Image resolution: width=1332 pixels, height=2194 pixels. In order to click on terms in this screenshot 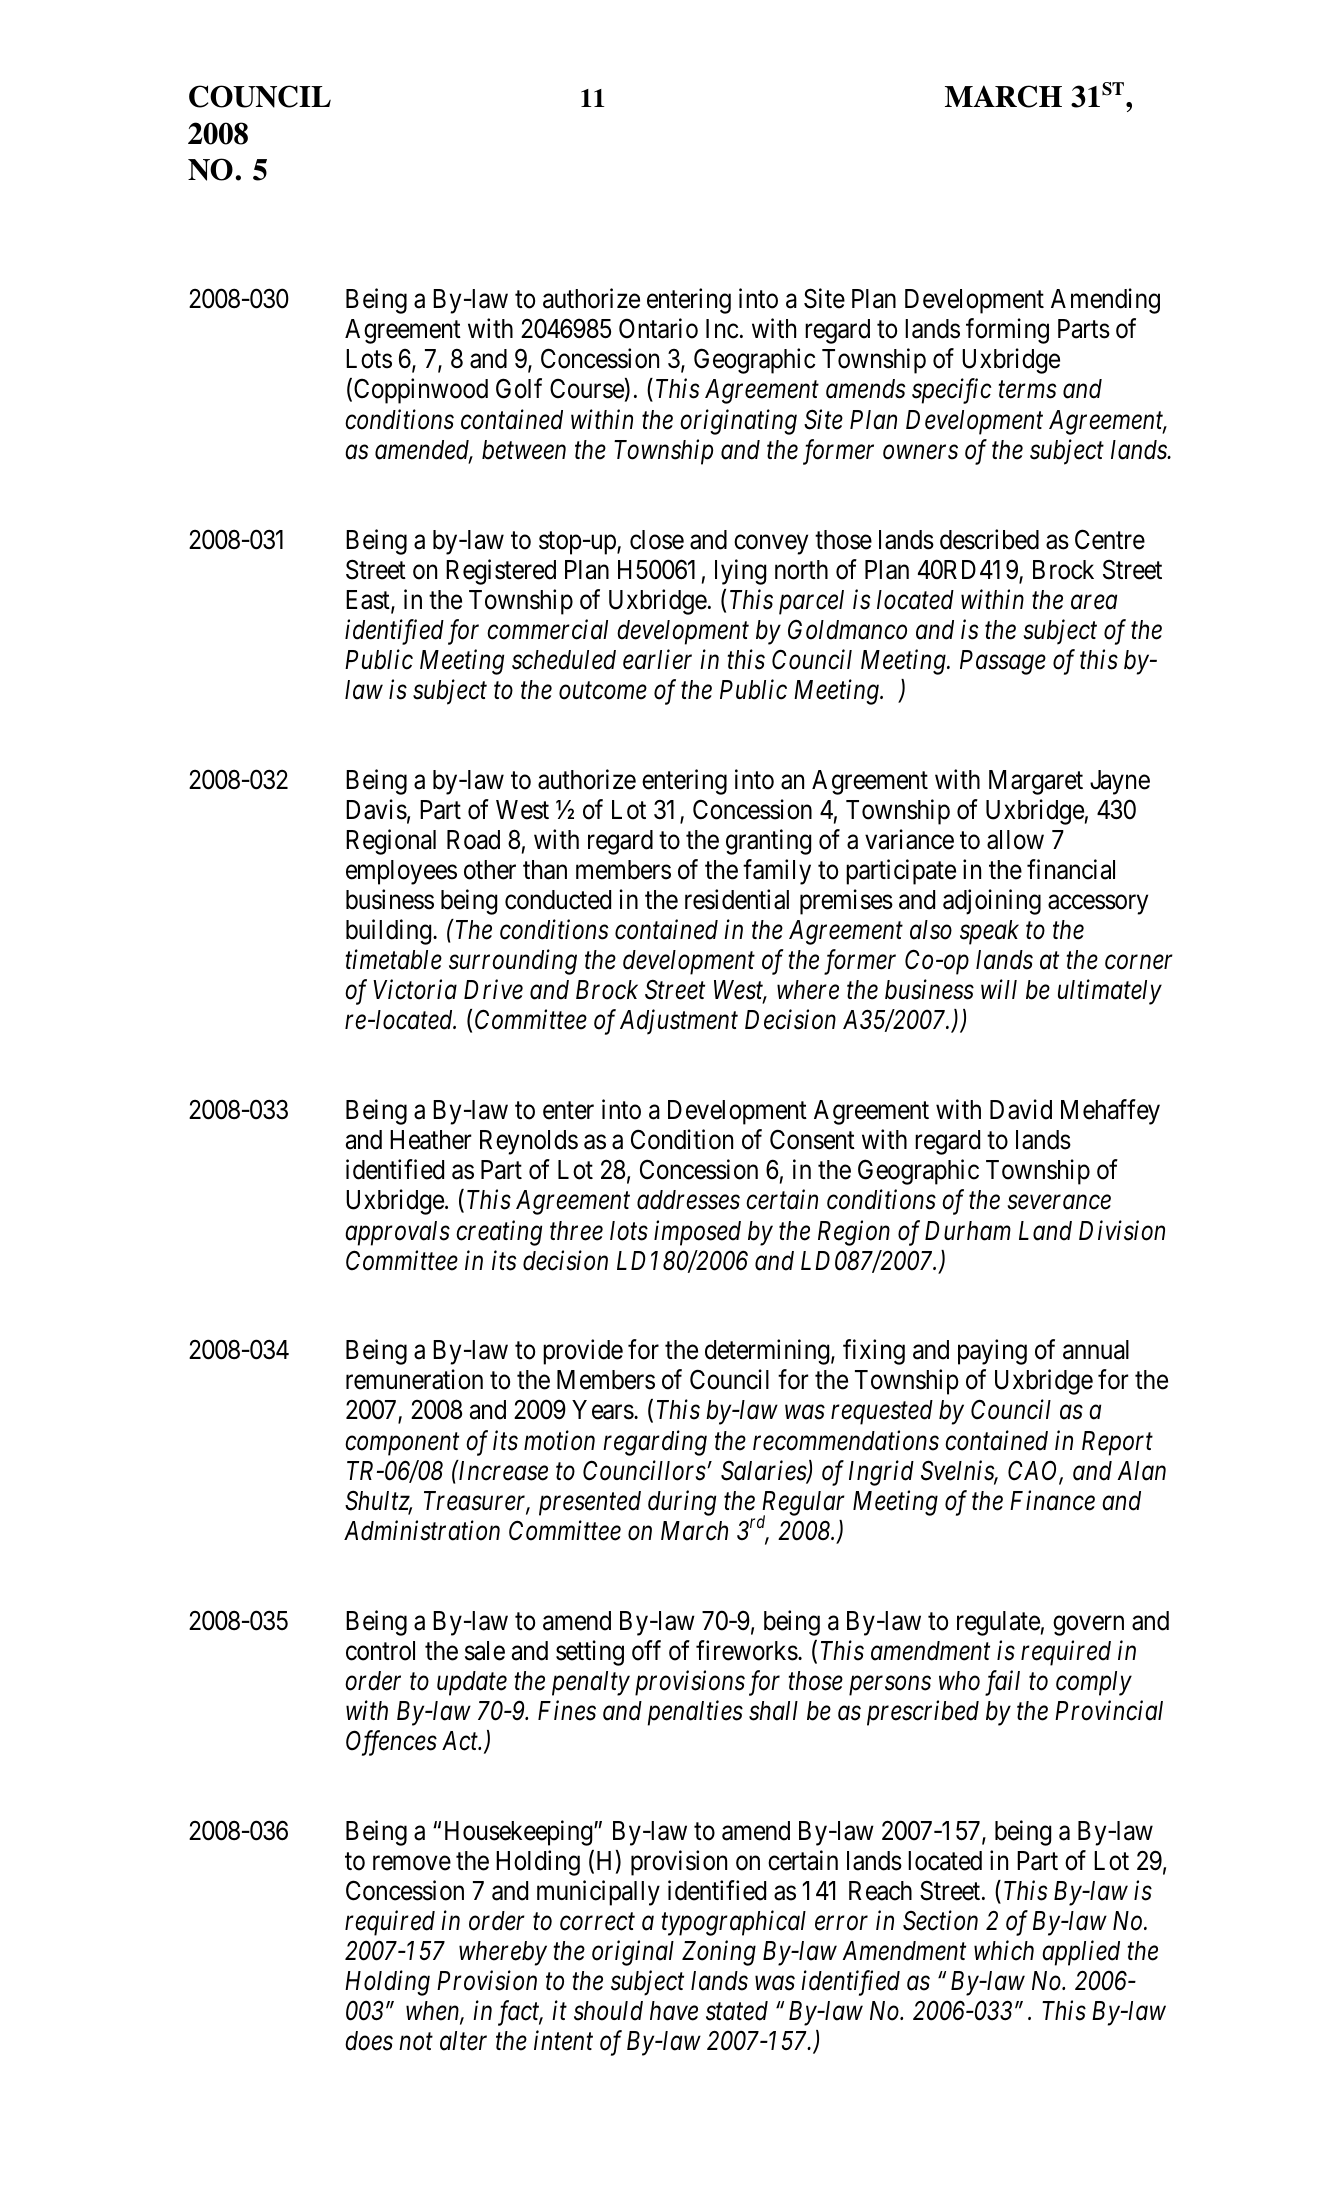, I will do `click(1027, 390)`.
